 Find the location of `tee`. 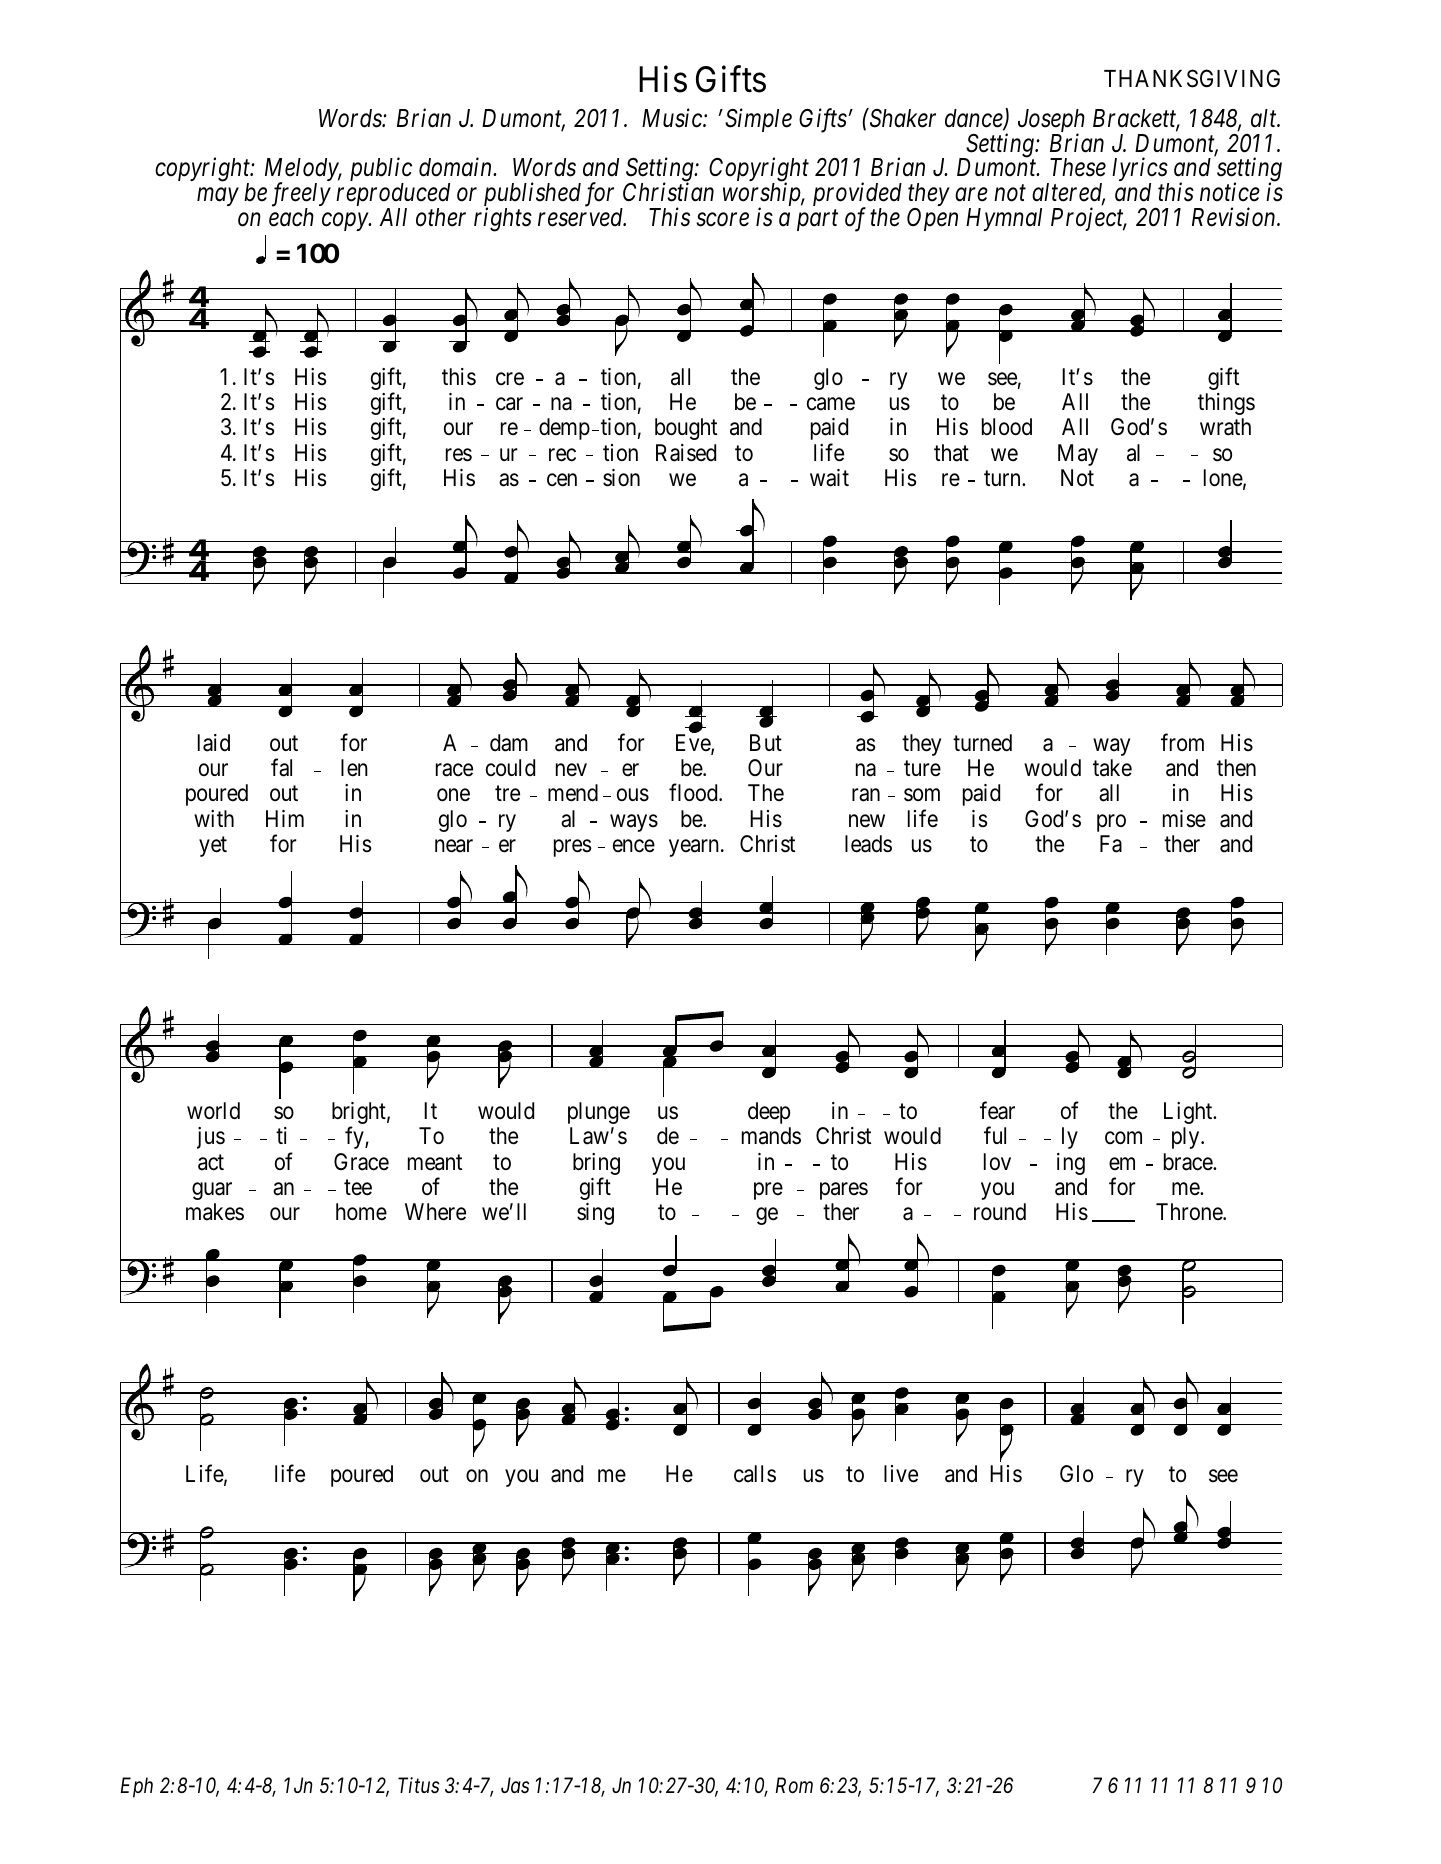

tee is located at coordinates (358, 1188).
